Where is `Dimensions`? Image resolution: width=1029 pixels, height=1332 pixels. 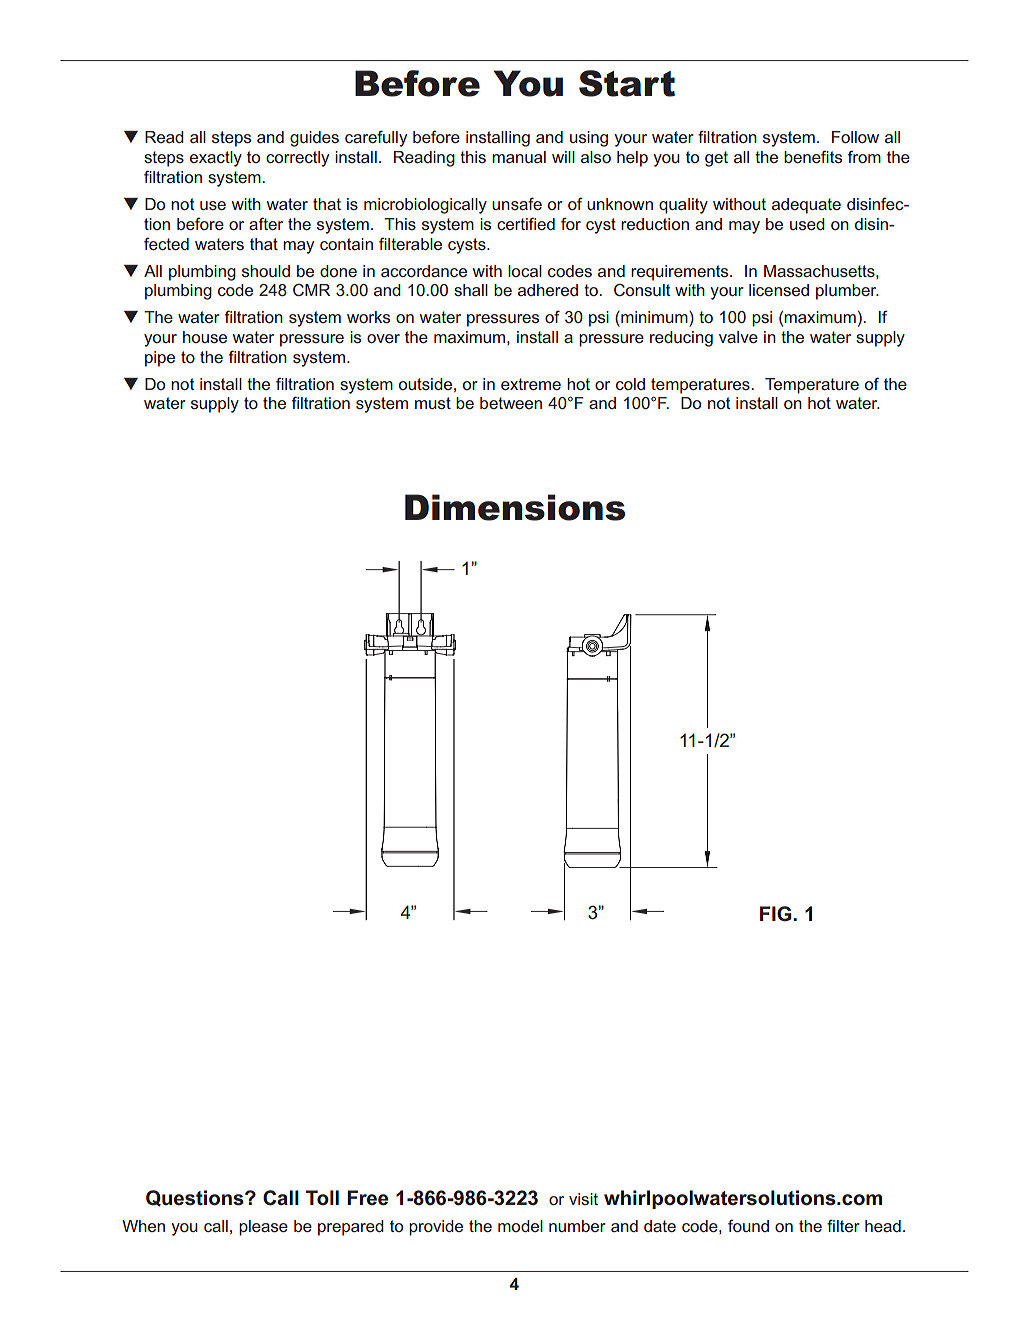 Dimensions is located at coordinates (515, 507).
